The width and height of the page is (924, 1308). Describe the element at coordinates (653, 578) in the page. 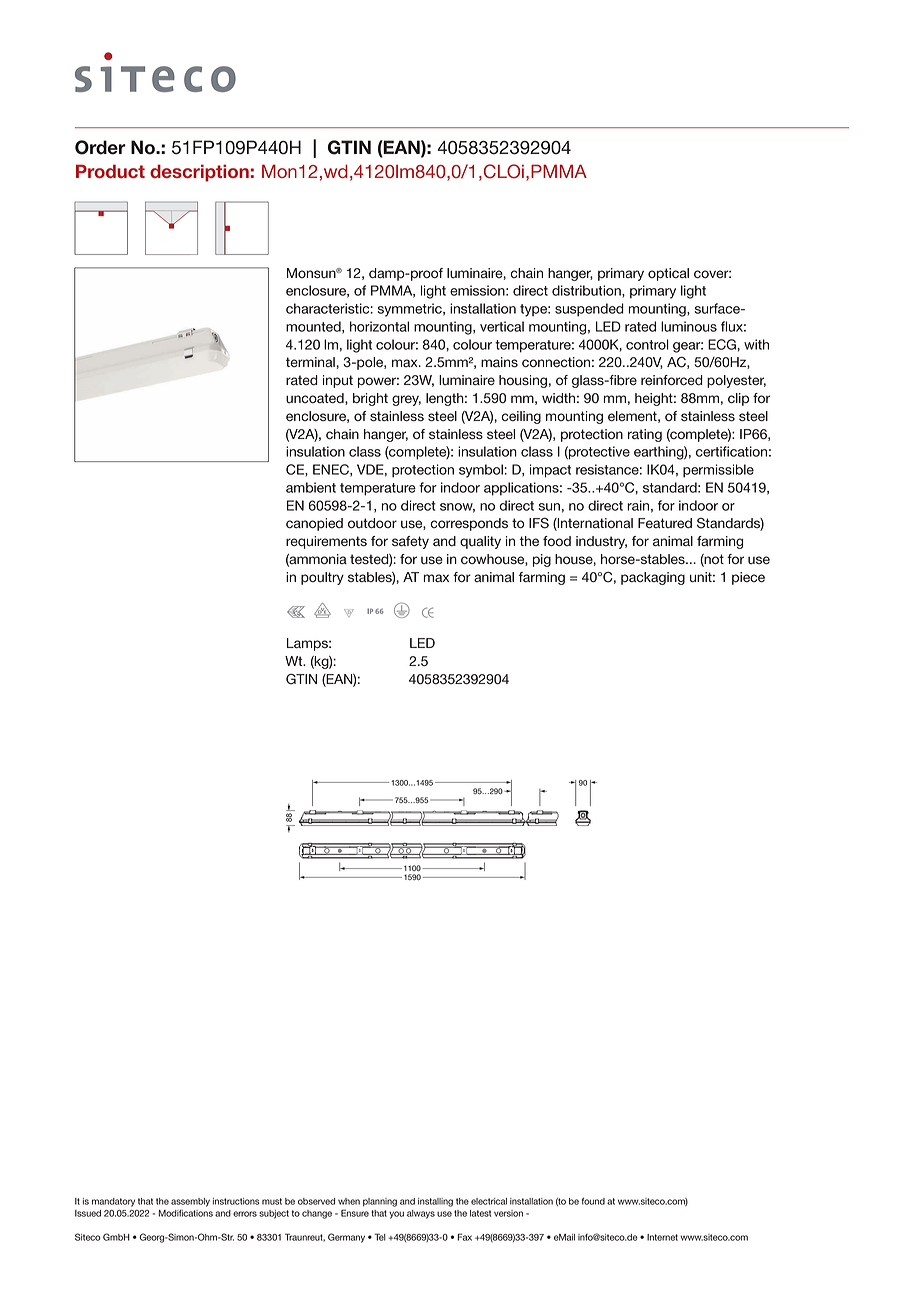

I see `packaging` at that location.
